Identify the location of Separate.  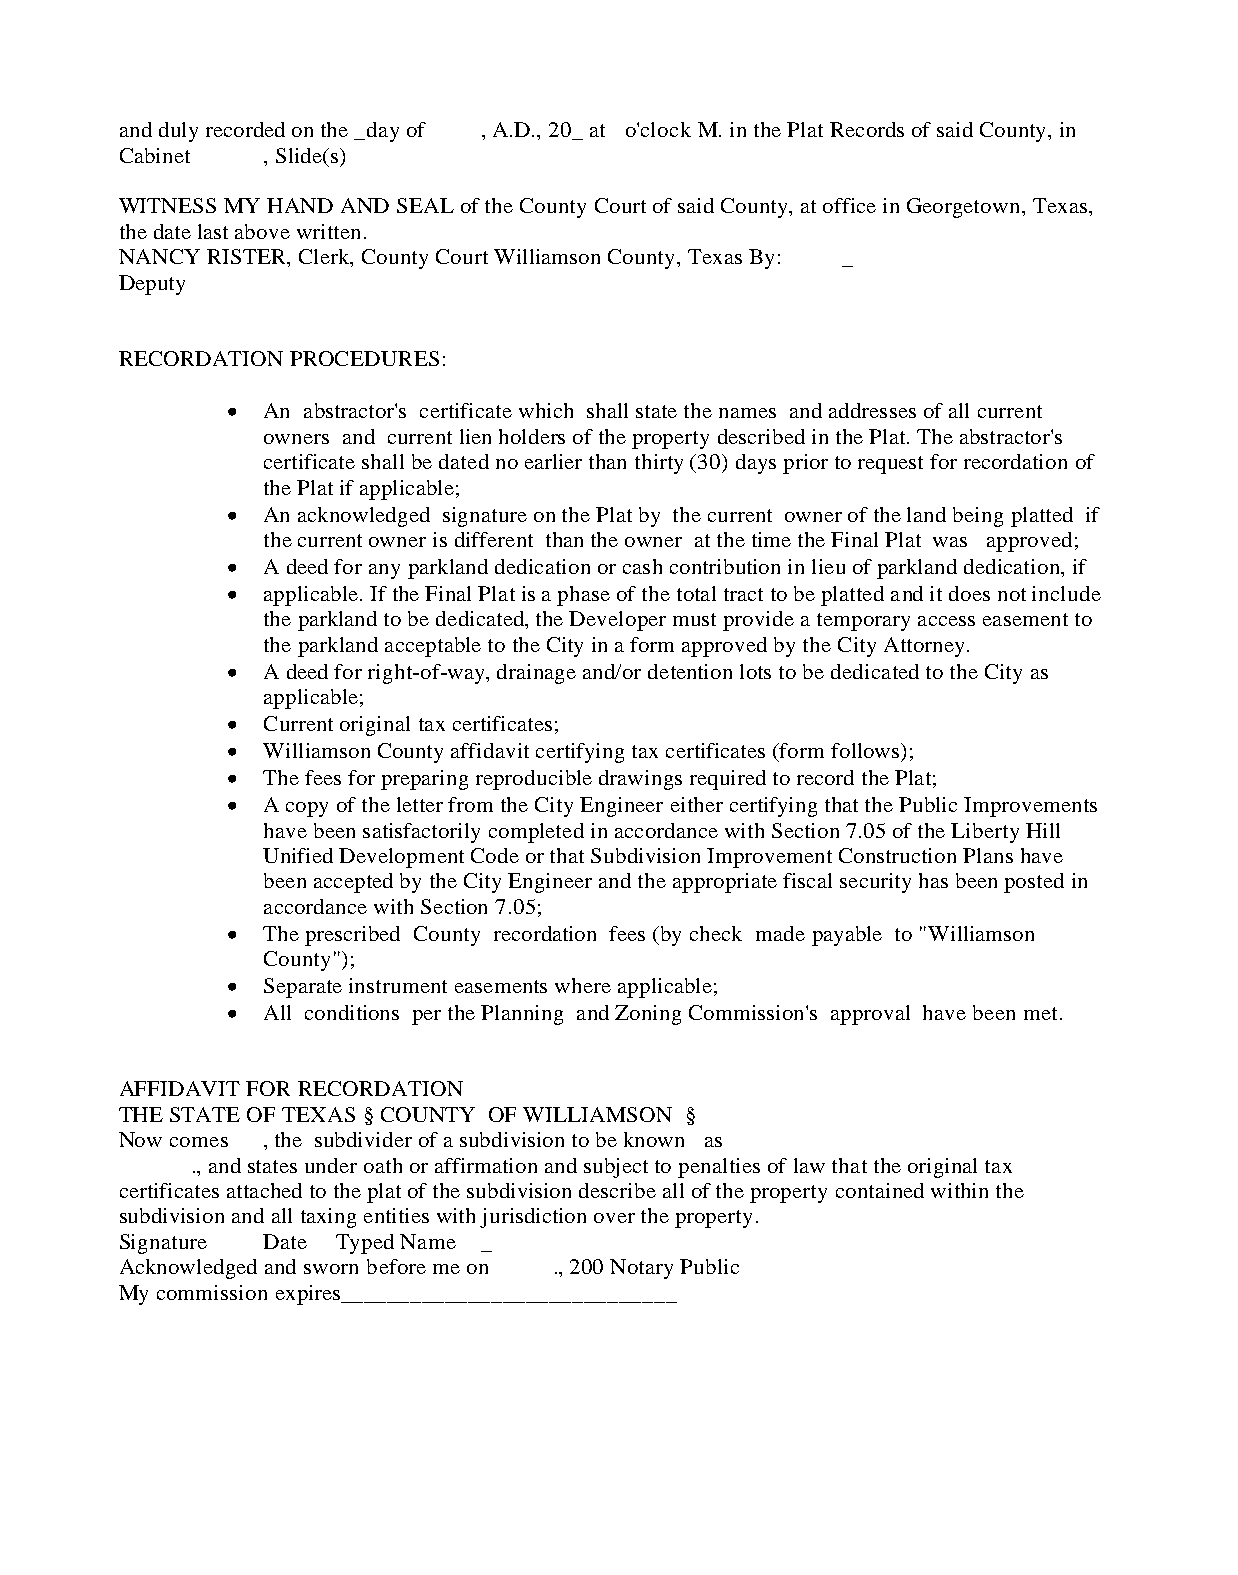
(303, 988).
